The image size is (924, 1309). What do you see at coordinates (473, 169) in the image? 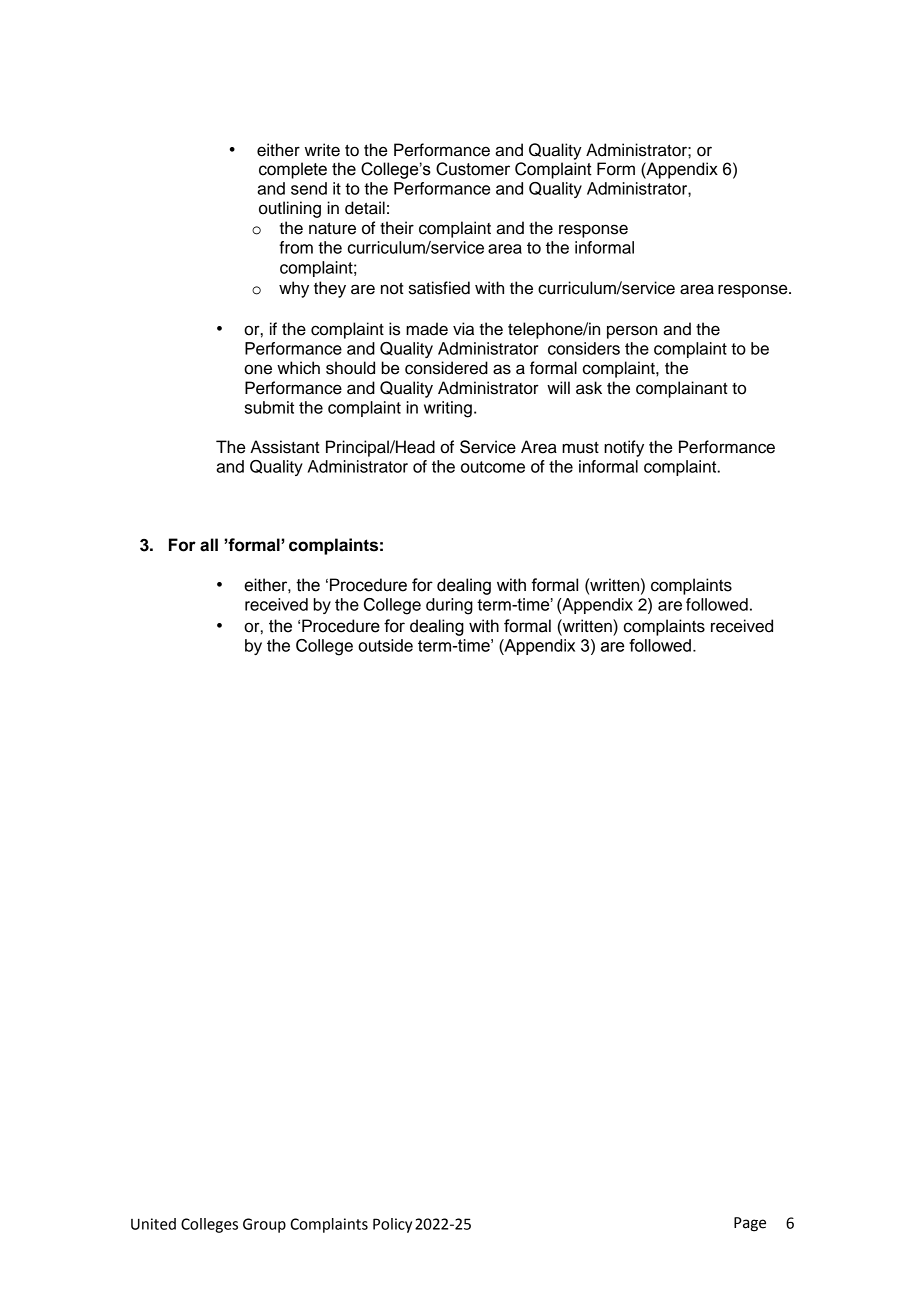
I see `Customer` at bounding box center [473, 169].
